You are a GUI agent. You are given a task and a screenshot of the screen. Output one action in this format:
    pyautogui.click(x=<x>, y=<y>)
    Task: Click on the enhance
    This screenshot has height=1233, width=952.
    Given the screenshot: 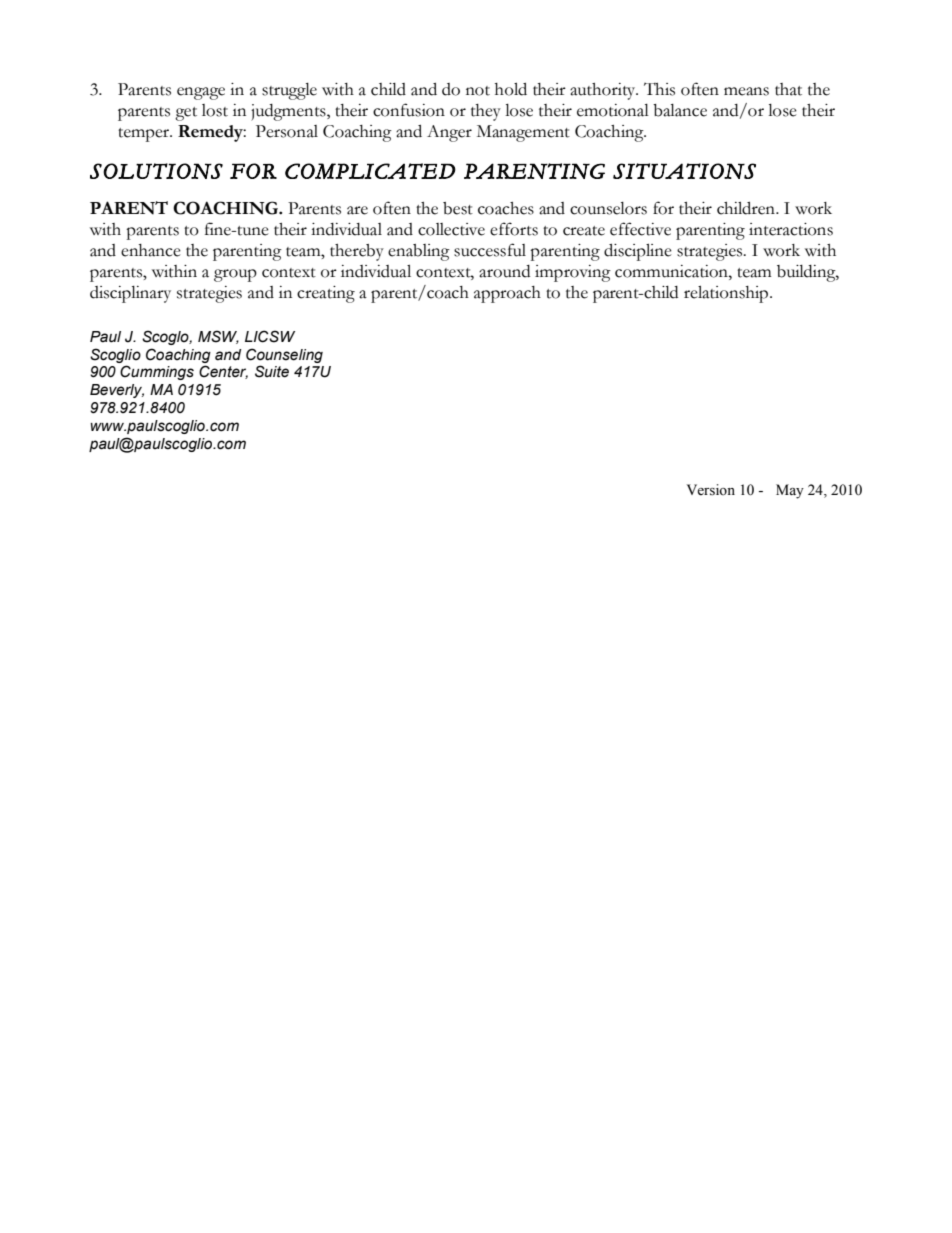 What is the action you would take?
    pyautogui.click(x=151, y=250)
